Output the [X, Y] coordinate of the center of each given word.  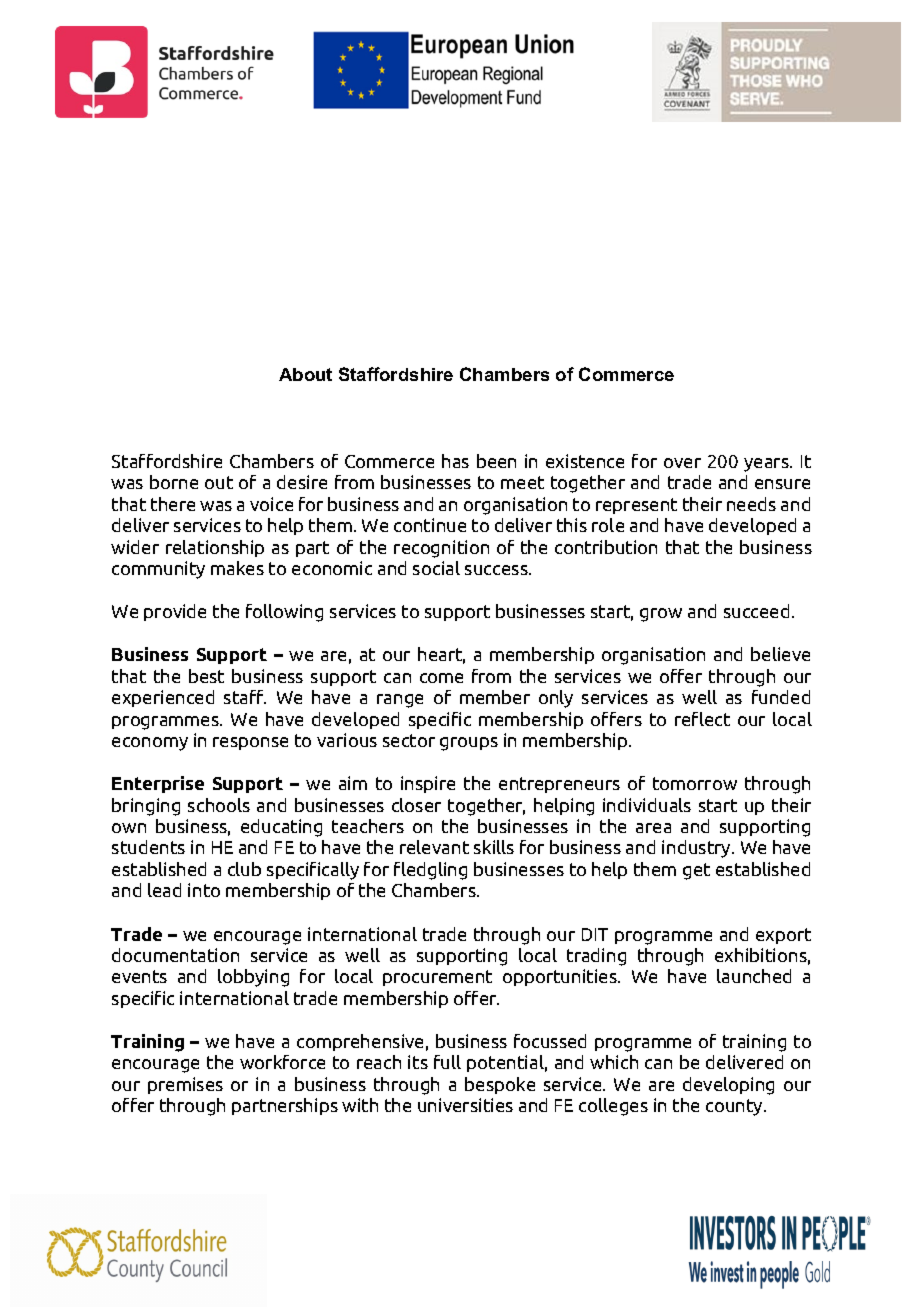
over [682, 463]
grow [661, 615]
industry [697, 849]
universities [465, 1105]
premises [185, 1085]
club [244, 869]
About [305, 374]
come [441, 678]
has [455, 461]
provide [175, 612]
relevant [434, 847]
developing [728, 1086]
